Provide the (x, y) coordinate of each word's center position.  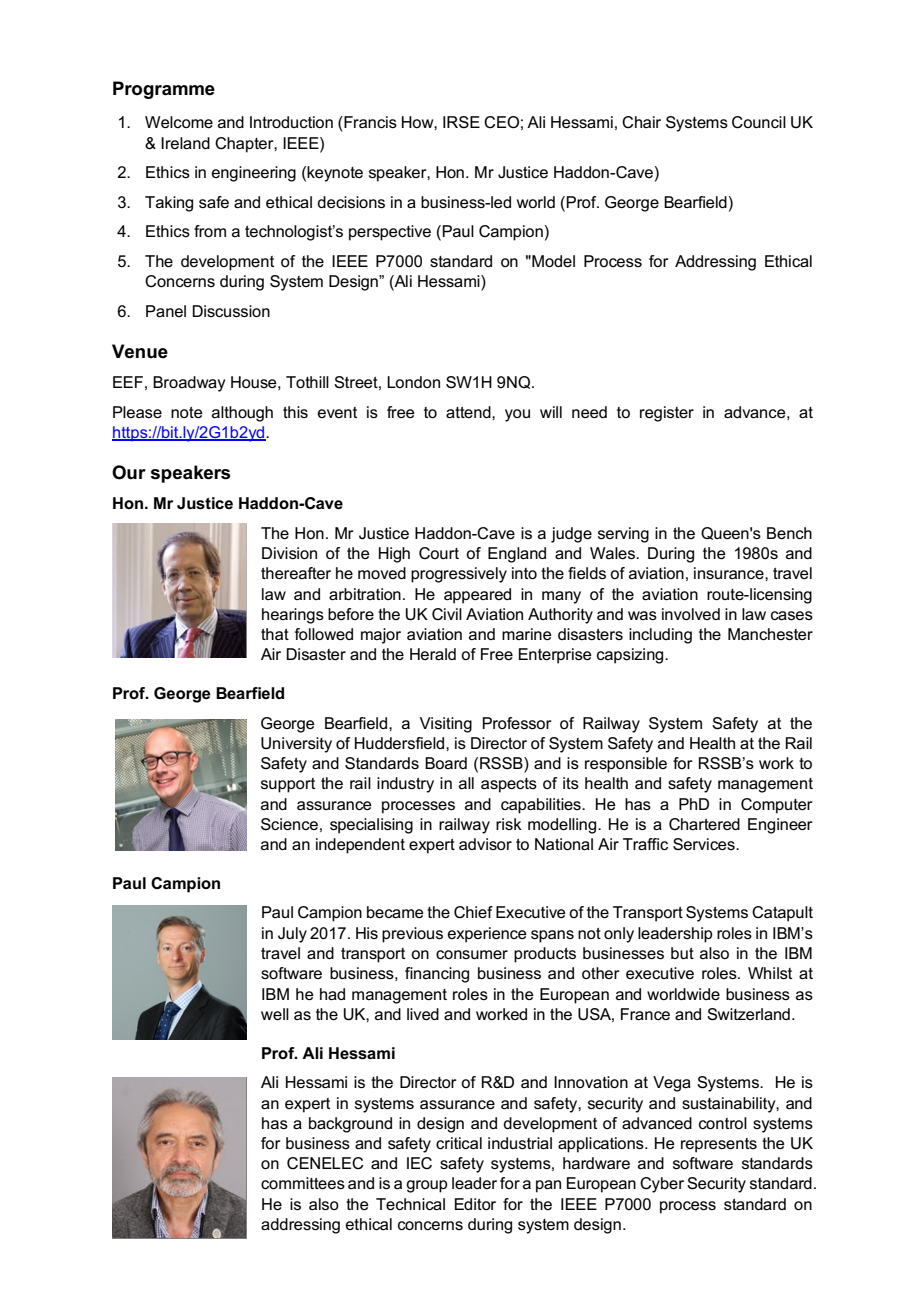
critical (459, 1143)
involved (691, 614)
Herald (433, 654)
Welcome (179, 122)
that (275, 634)
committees (303, 1183)
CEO (501, 122)
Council (759, 122)
